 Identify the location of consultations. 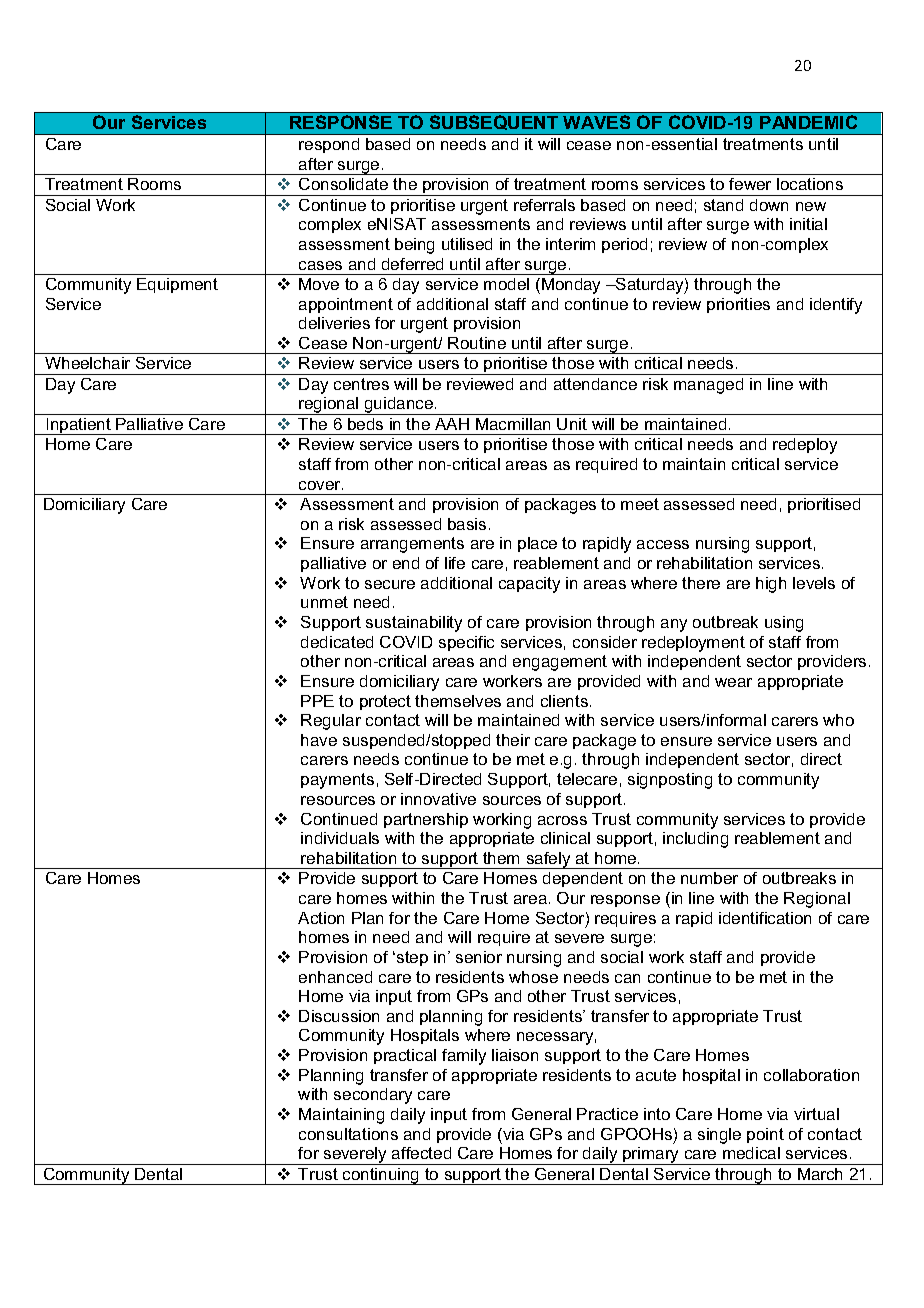
(348, 1134).
